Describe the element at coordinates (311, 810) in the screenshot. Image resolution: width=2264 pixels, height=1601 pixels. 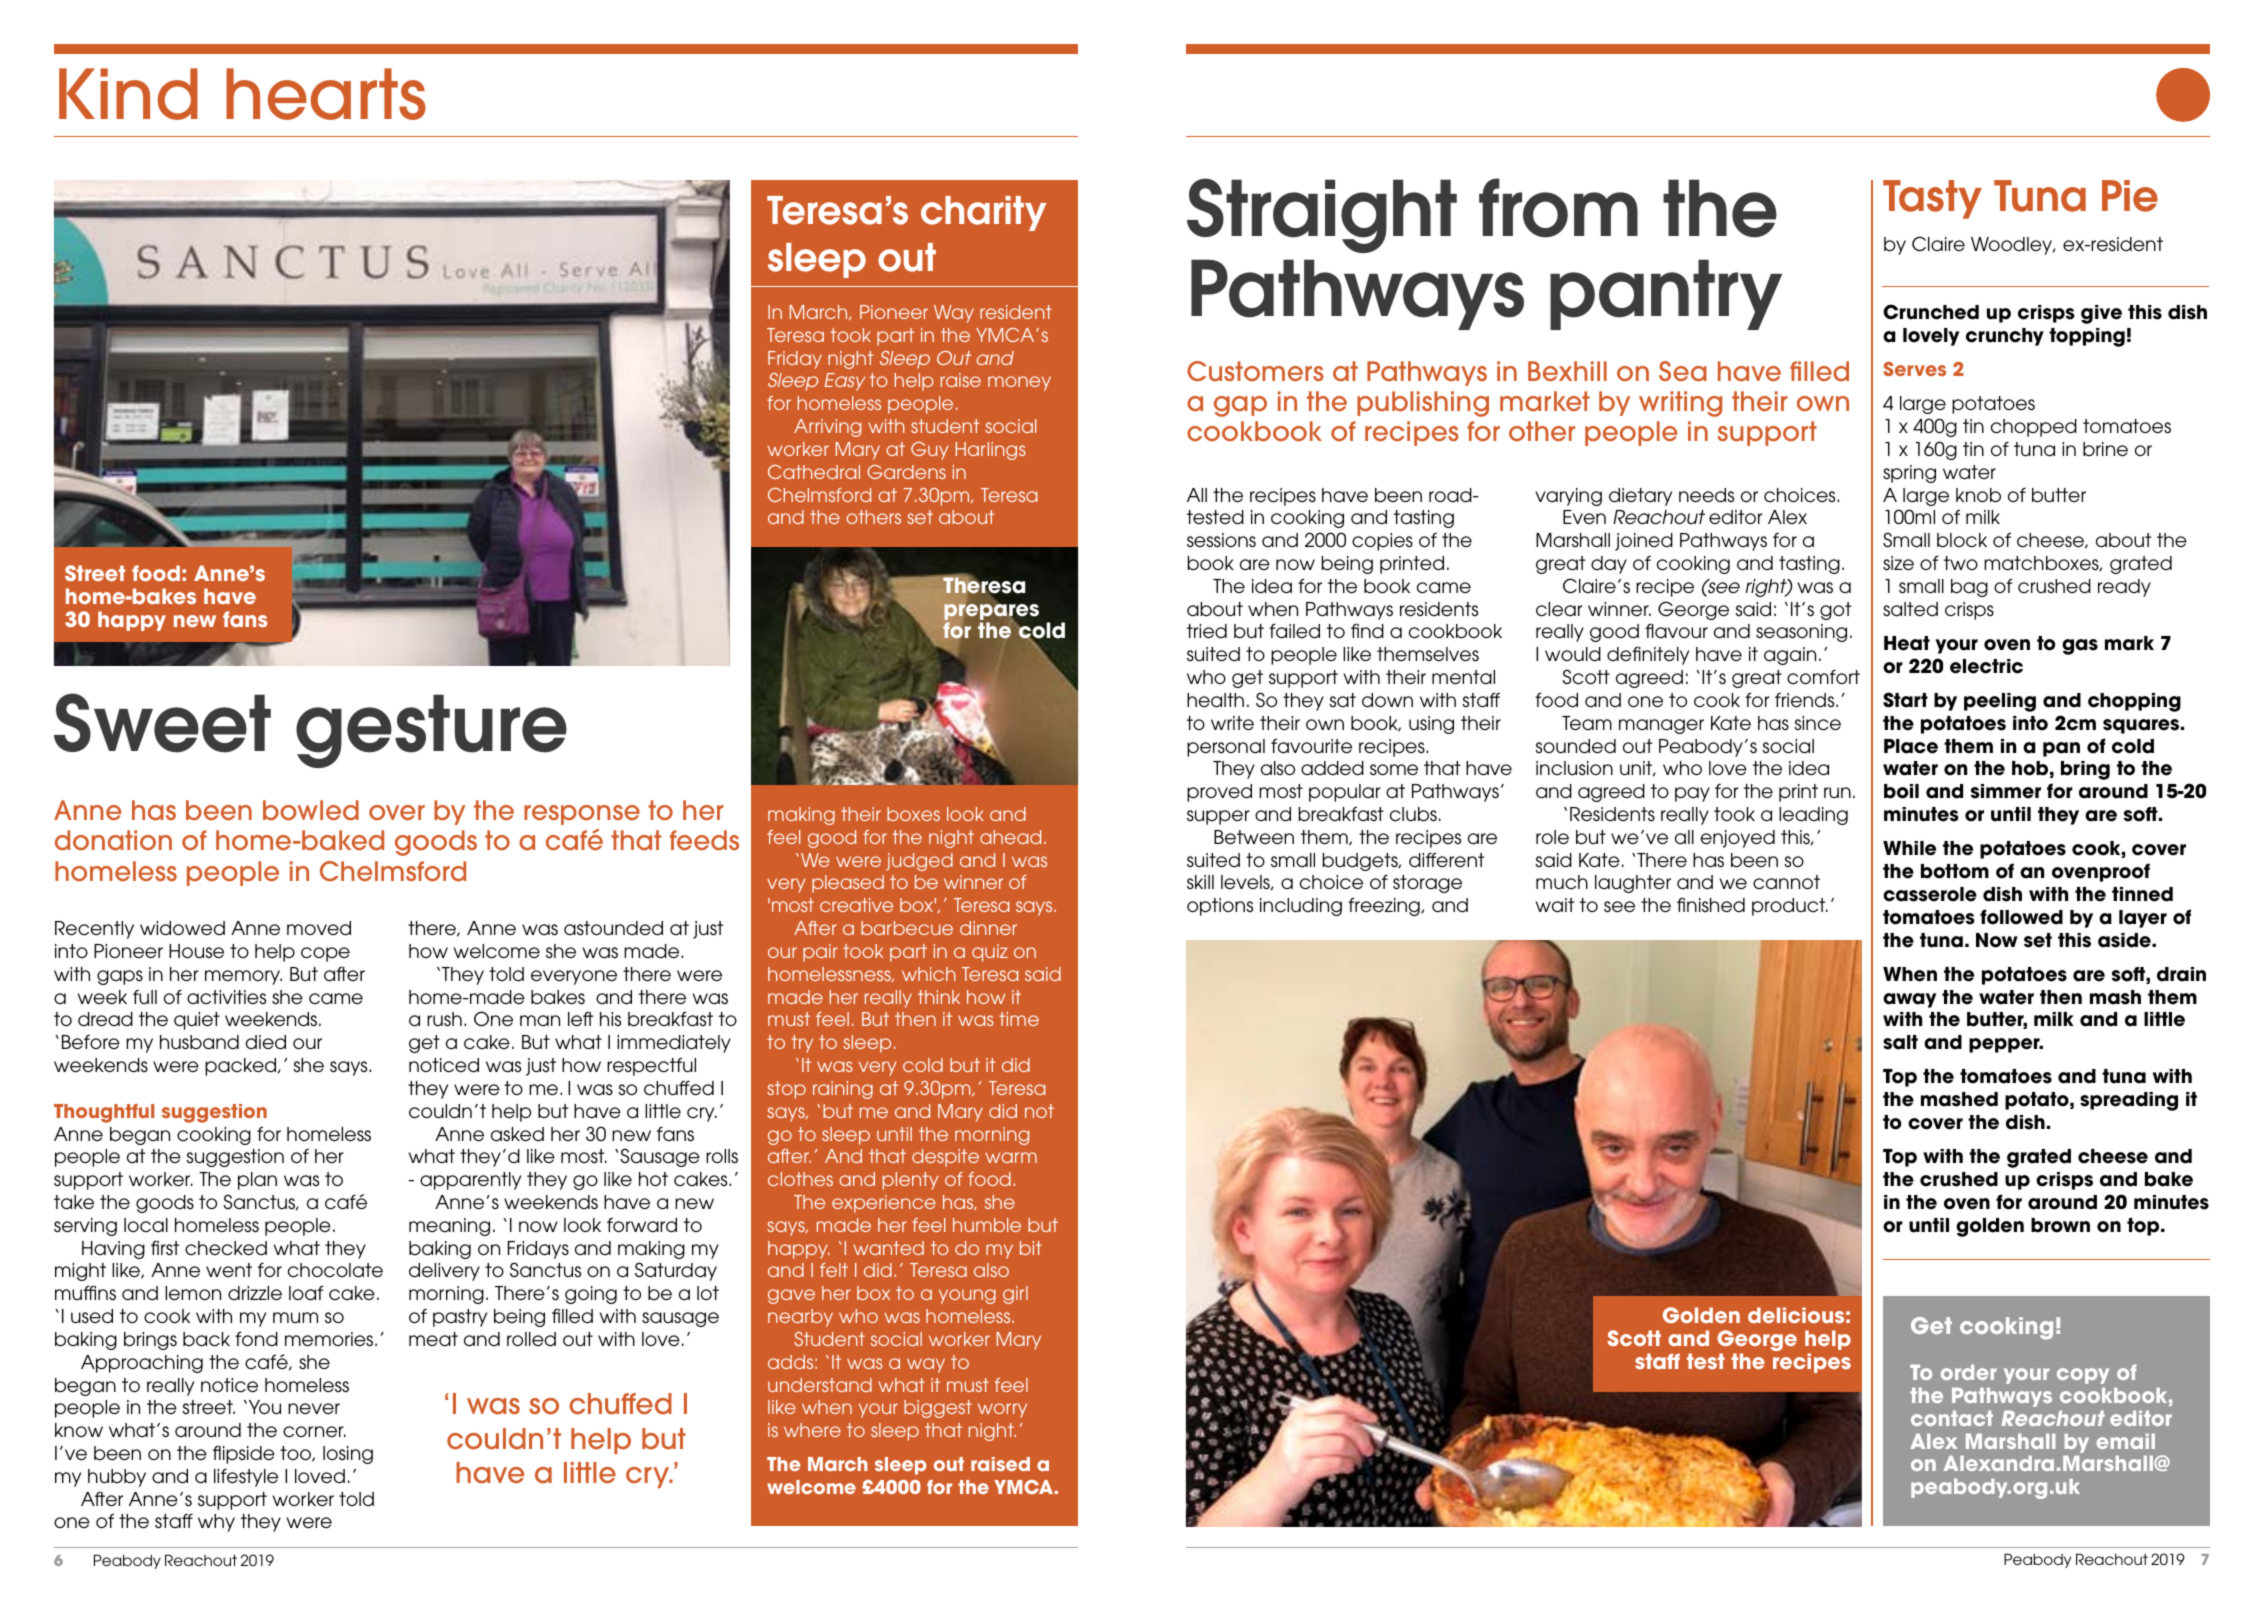
I see `bowled` at that location.
